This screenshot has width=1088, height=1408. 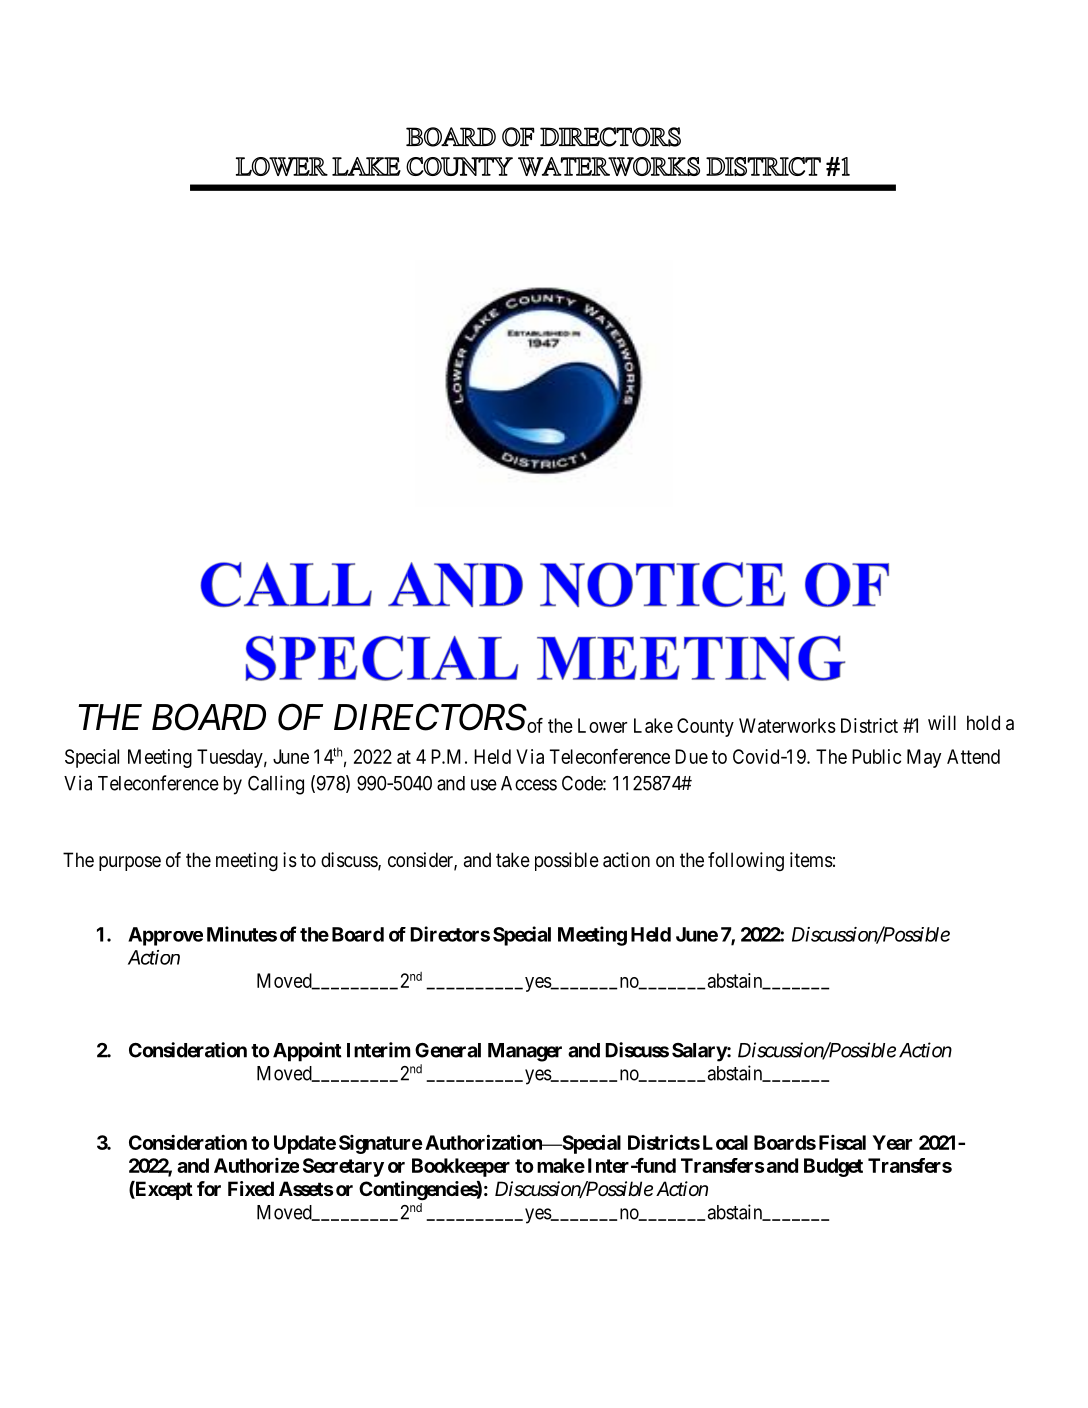 I want to click on items, so click(x=811, y=860).
